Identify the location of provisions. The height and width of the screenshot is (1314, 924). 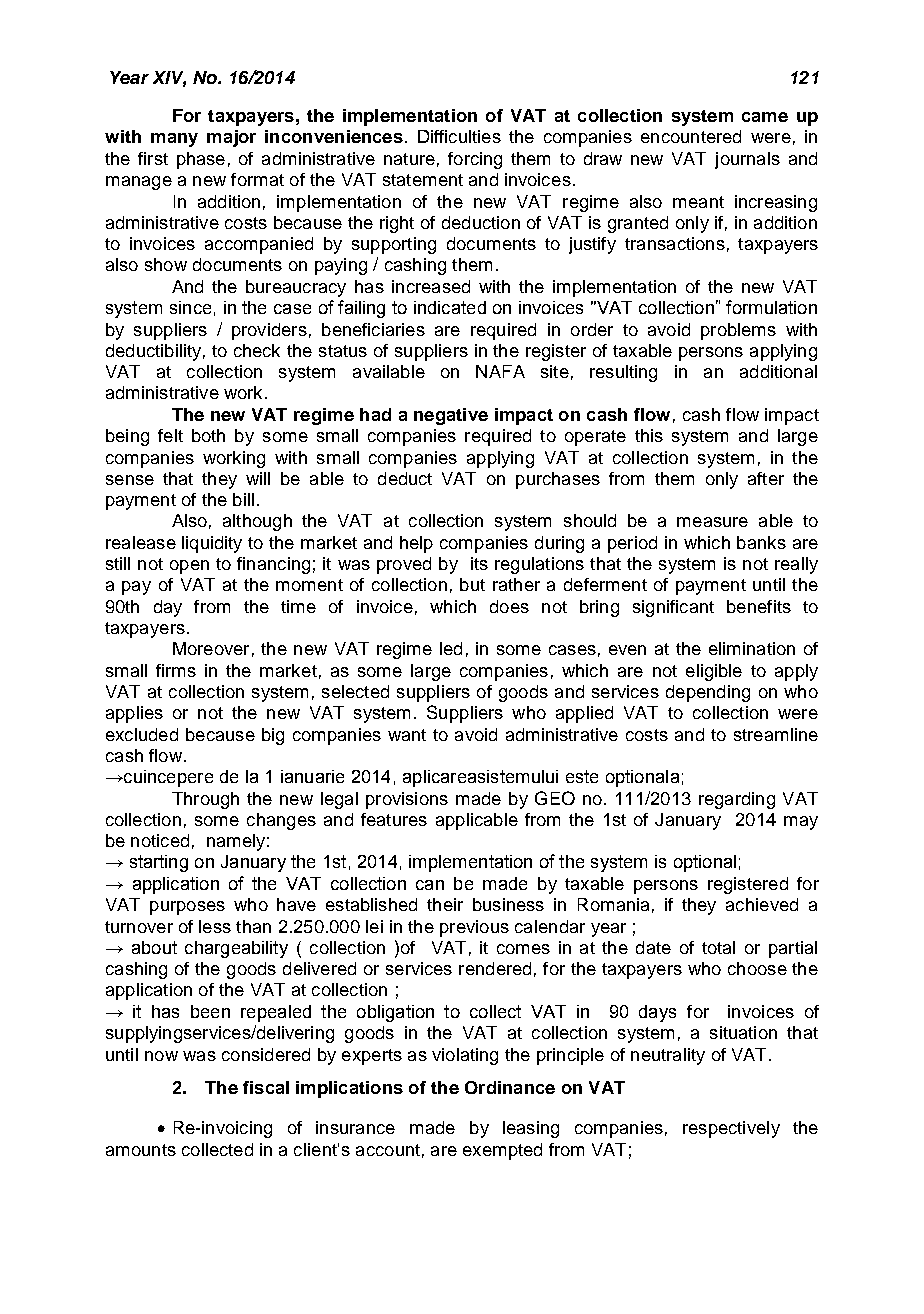
(407, 800).
